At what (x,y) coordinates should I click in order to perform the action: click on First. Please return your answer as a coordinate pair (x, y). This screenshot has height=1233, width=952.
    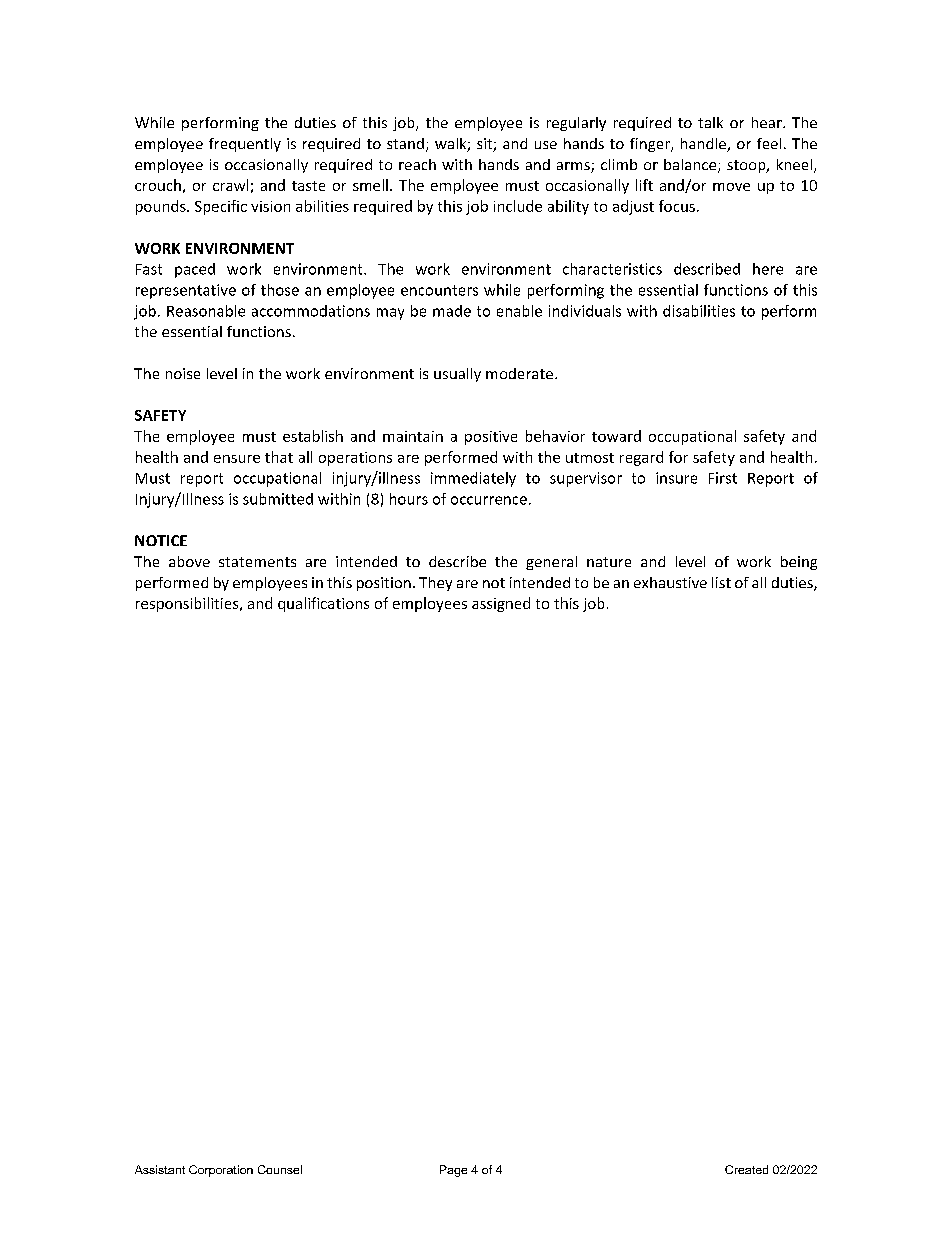
    Looking at the image, I should click on (723, 478).
